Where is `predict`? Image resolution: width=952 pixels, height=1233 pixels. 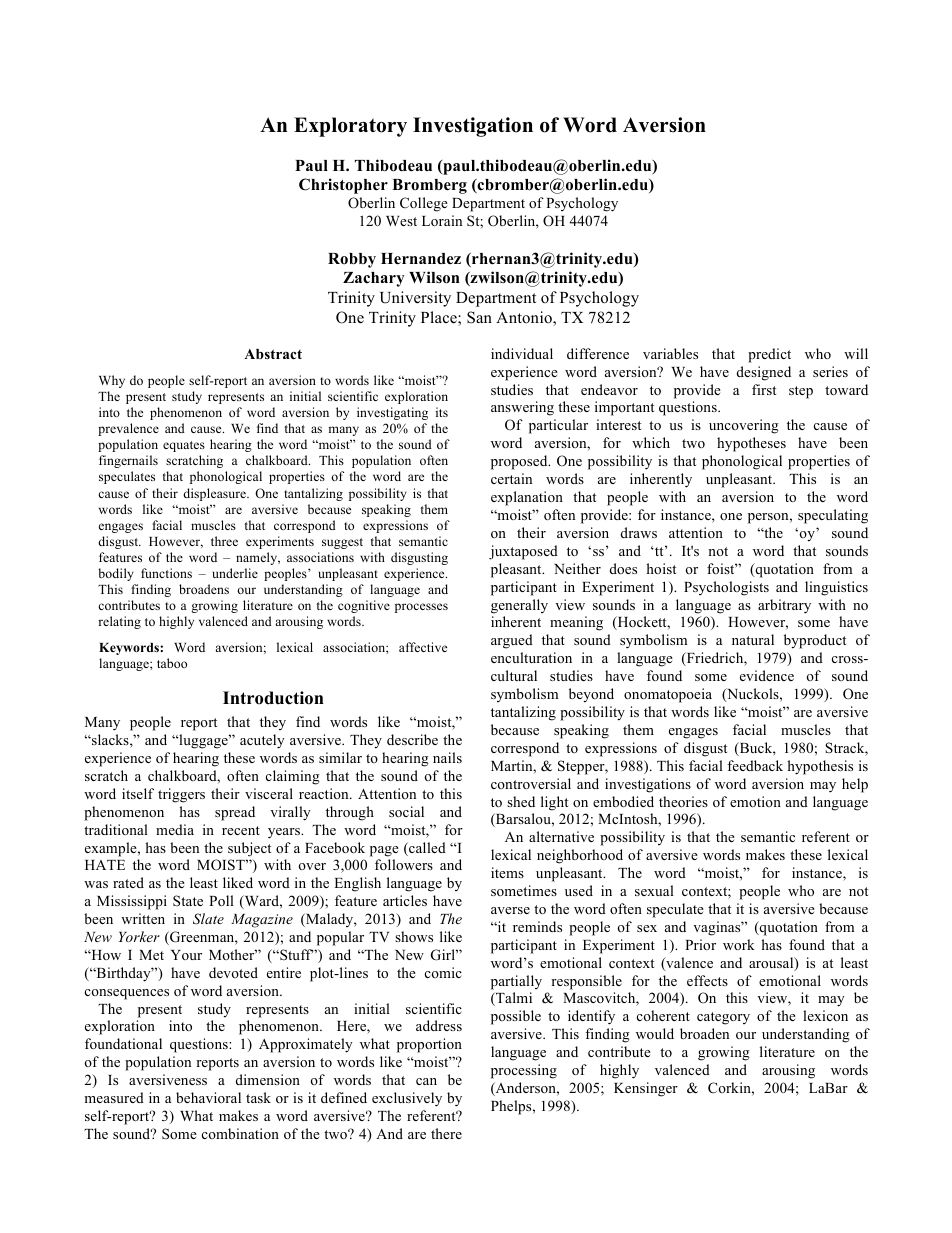
predict is located at coordinates (769, 355).
